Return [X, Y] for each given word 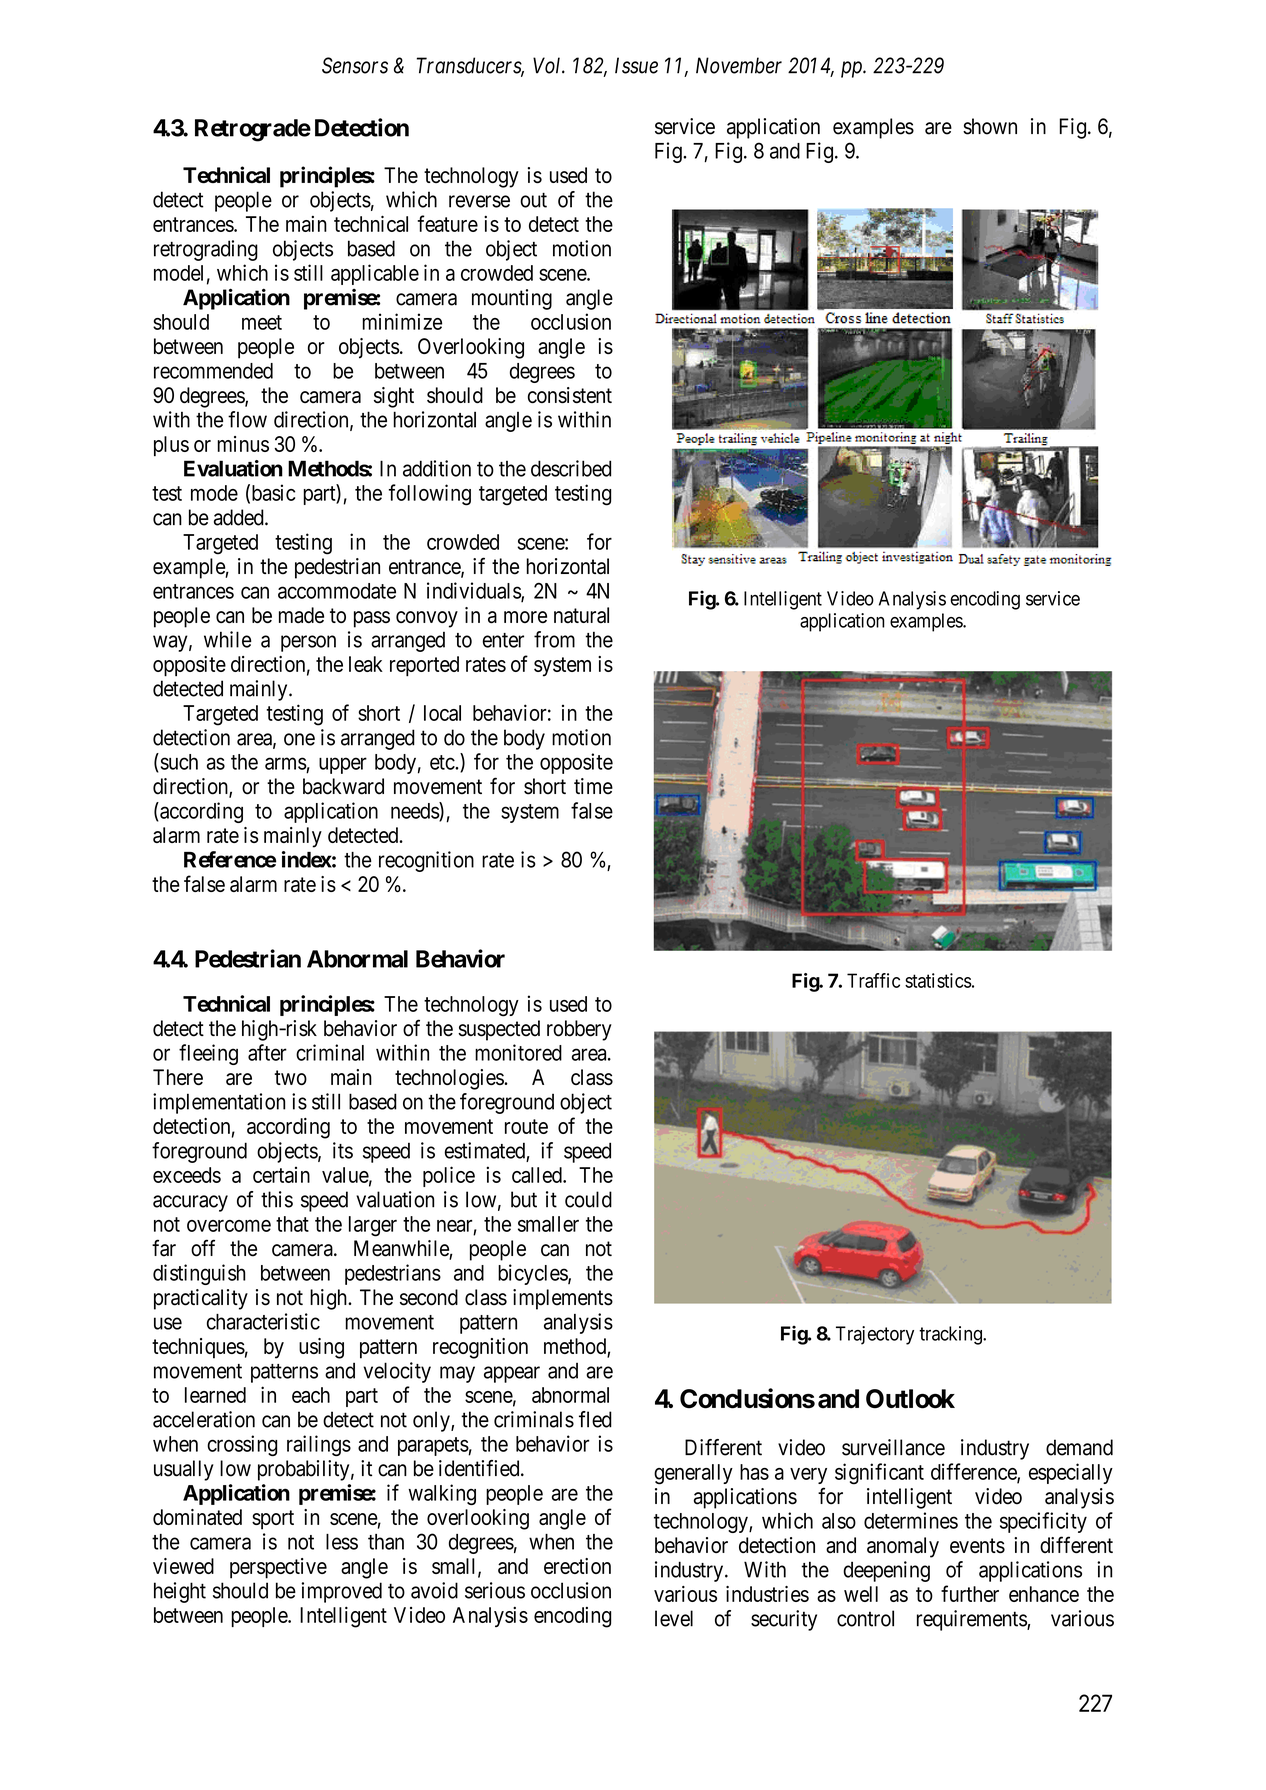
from [554, 639]
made [301, 615]
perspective [278, 1568]
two [290, 1077]
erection [577, 1566]
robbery [579, 1030]
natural [581, 615]
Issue [636, 65]
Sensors [355, 65]
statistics [938, 980]
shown [990, 126]
